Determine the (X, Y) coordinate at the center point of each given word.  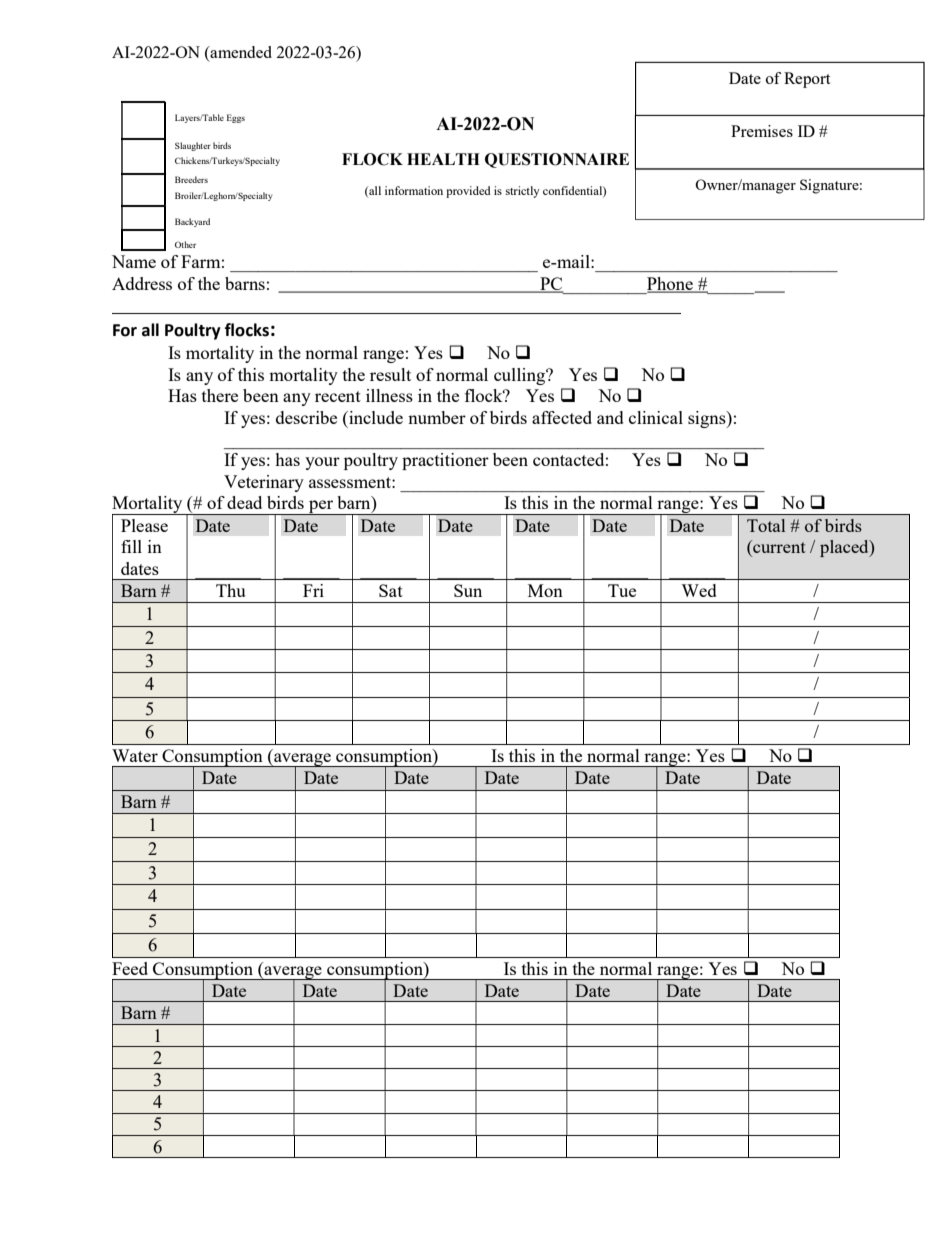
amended (240, 52)
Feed (130, 968)
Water (135, 755)
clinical (656, 417)
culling (521, 376)
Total (766, 525)
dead (244, 502)
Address (142, 283)
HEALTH (443, 159)
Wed (699, 590)
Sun (468, 590)
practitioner (445, 461)
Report (807, 80)
